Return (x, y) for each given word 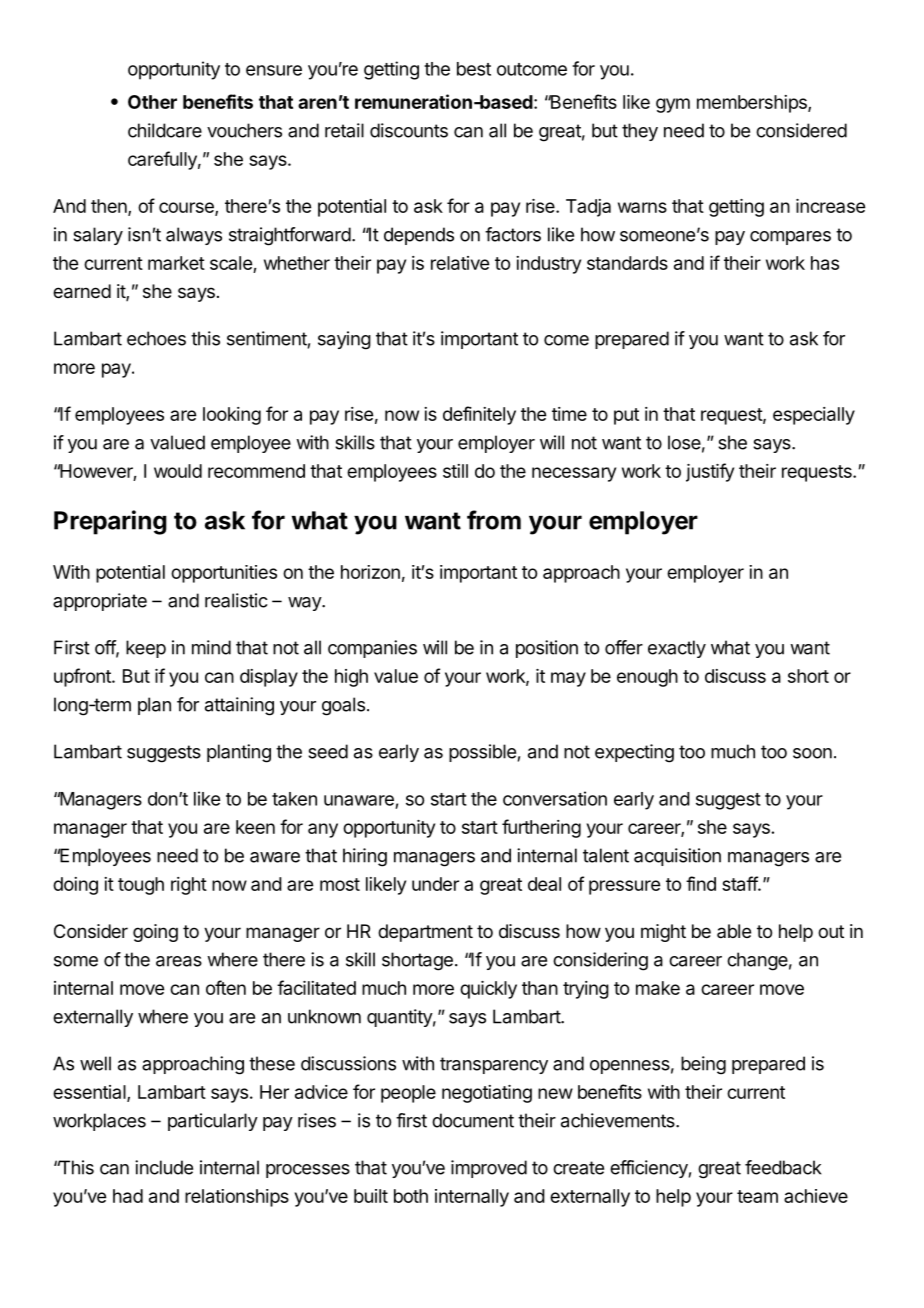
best (474, 69)
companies (372, 649)
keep (146, 649)
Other (152, 102)
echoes (156, 338)
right (189, 886)
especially (814, 416)
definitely (479, 415)
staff (740, 883)
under (435, 884)
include (164, 1167)
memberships (753, 104)
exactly (677, 649)
